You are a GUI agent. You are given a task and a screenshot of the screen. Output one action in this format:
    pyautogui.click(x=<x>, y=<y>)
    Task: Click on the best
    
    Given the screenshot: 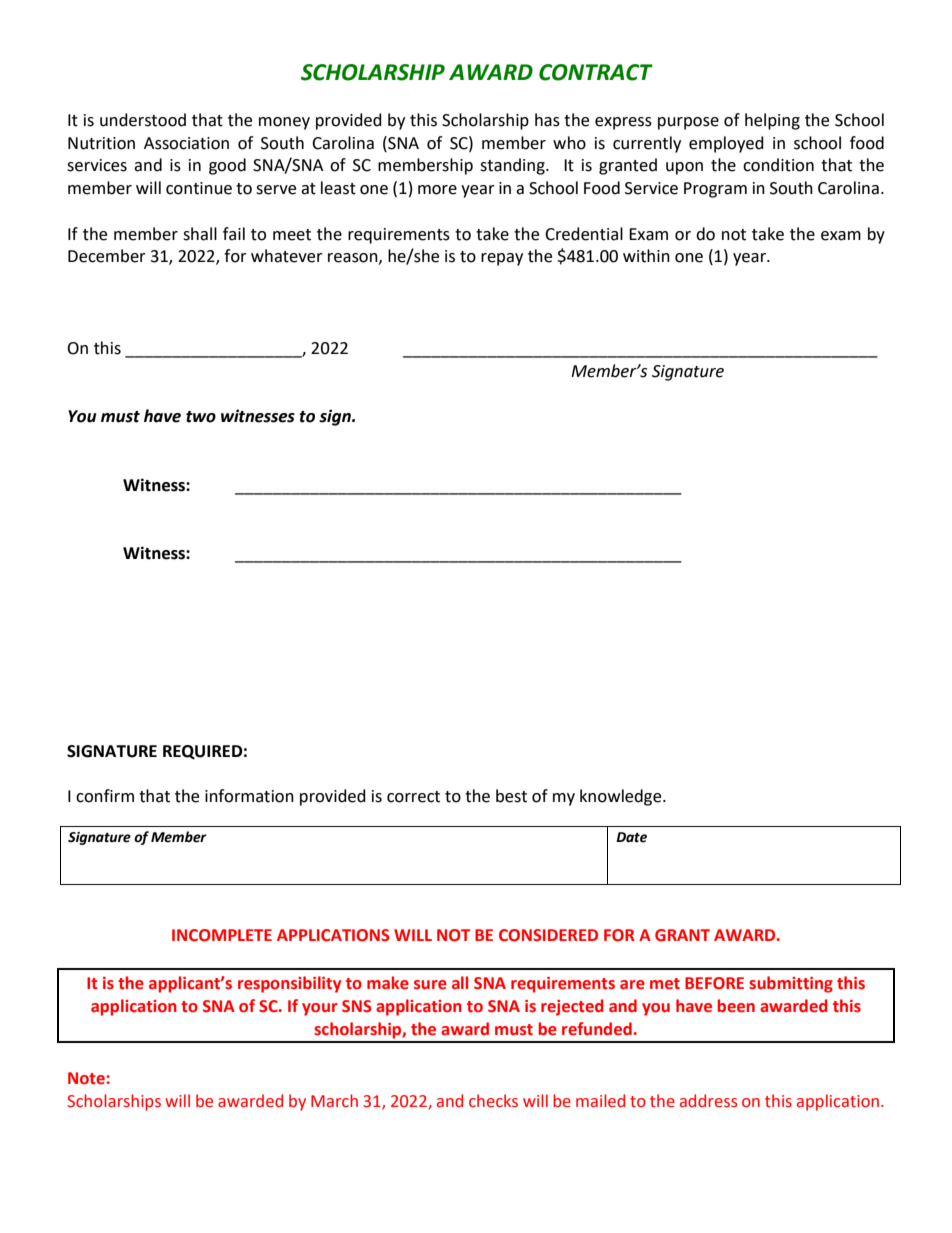 What is the action you would take?
    pyautogui.click(x=511, y=796)
